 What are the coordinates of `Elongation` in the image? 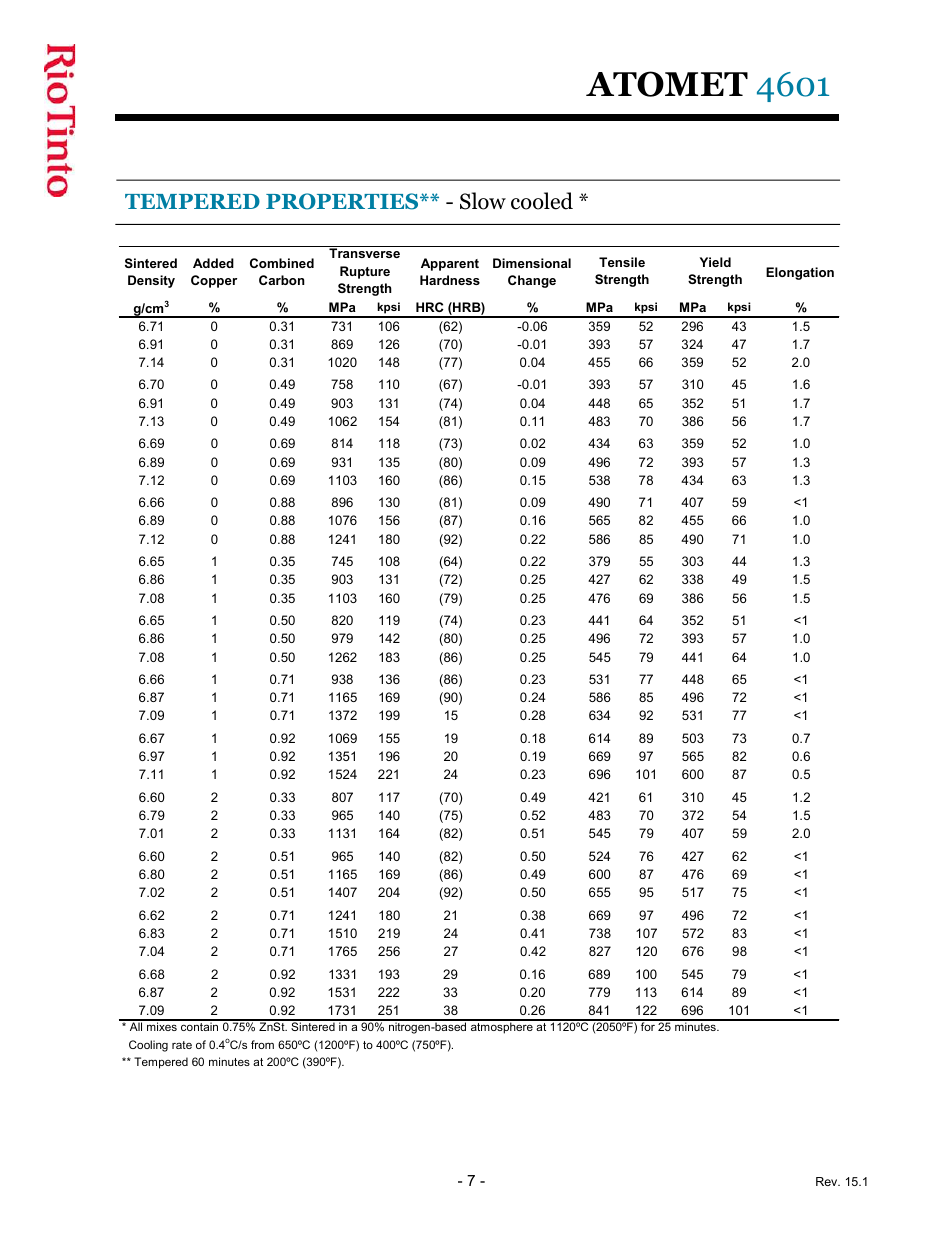 It's located at (800, 273).
